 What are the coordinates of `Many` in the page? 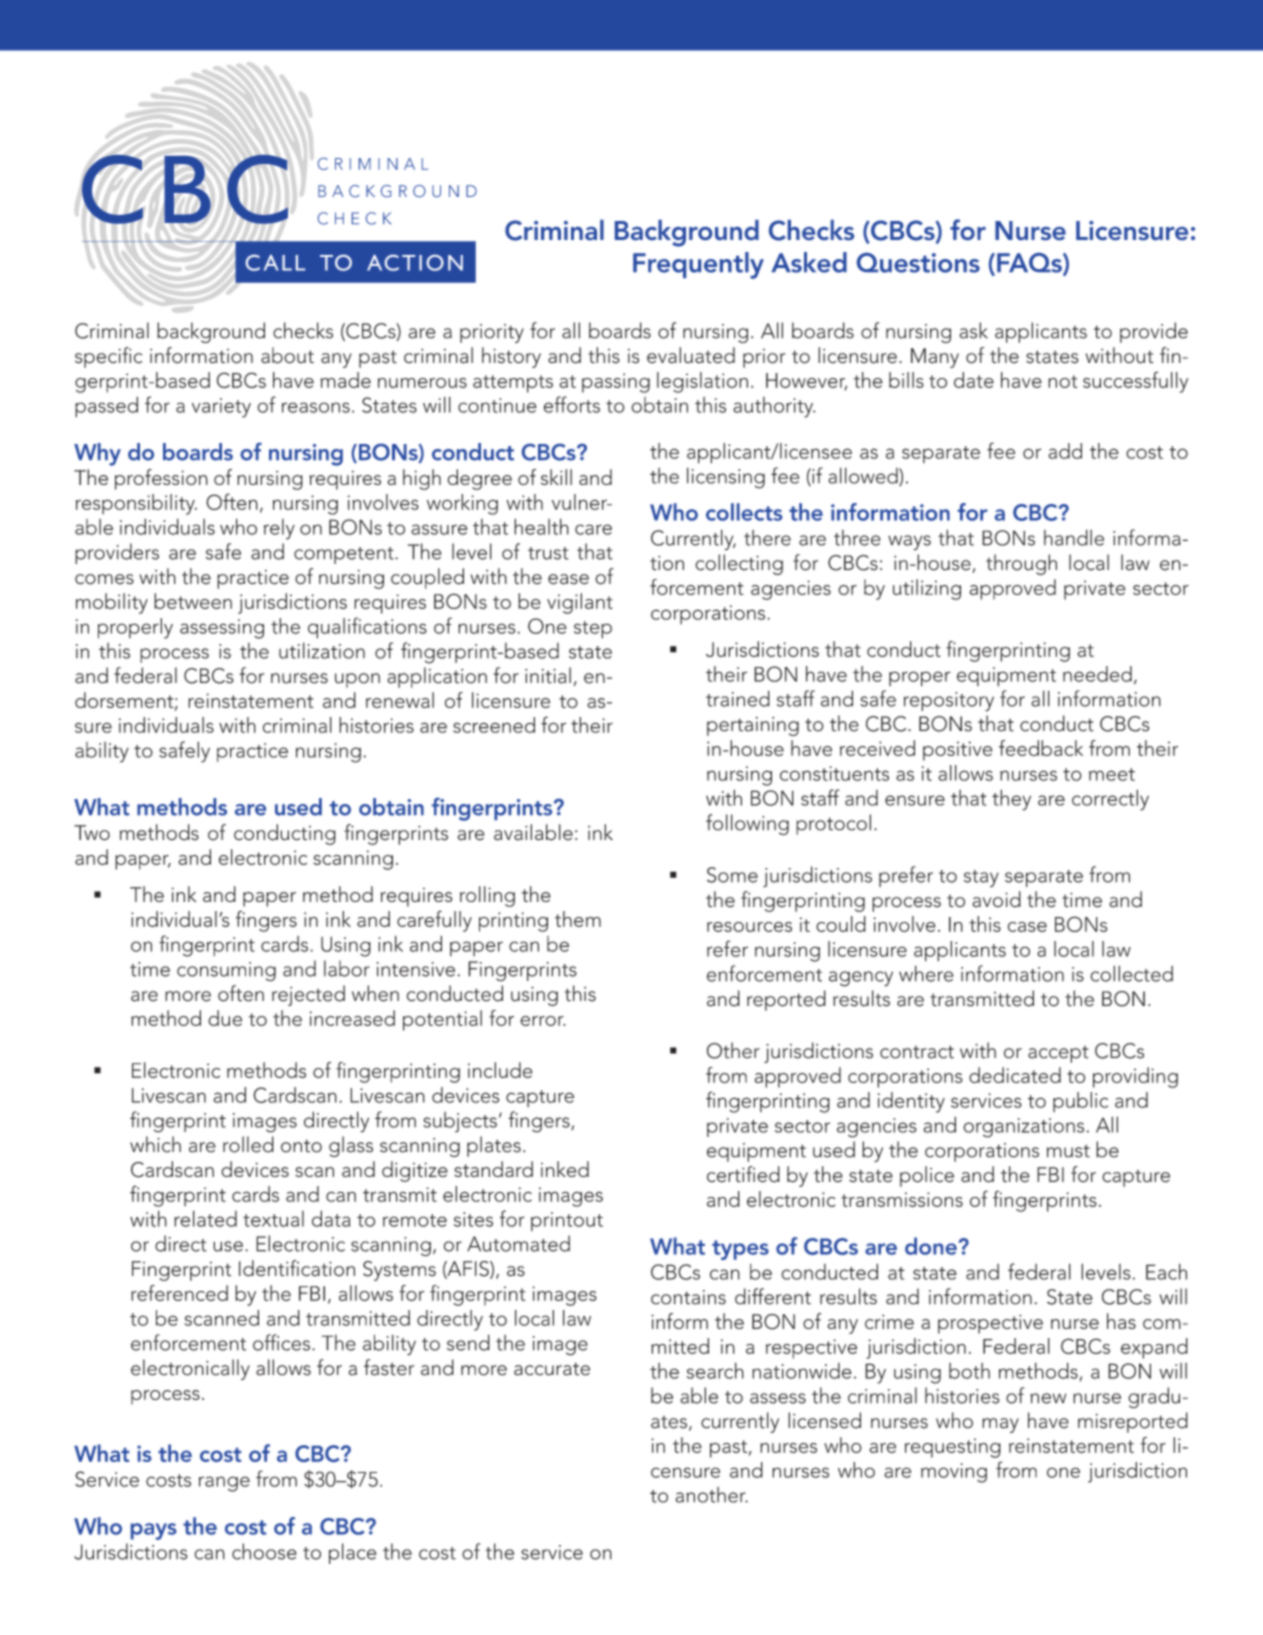 It's located at (935, 358).
